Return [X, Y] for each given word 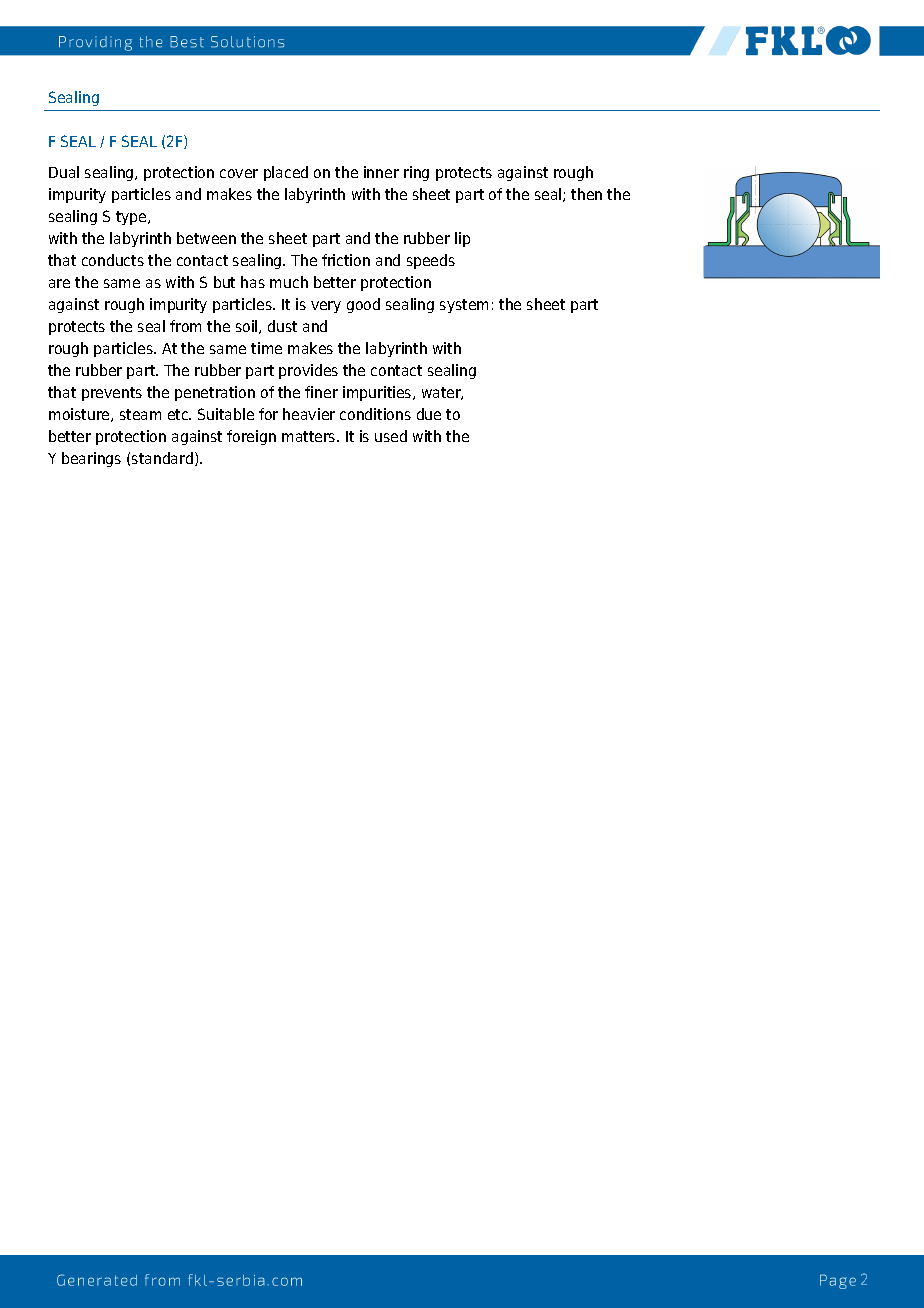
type [132, 218]
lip [462, 239]
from [185, 326]
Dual [64, 172]
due [429, 414]
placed [286, 173]
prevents [112, 394]
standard [162, 458]
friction [346, 260]
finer [321, 392]
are [59, 283]
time [266, 348]
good [363, 305]
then [586, 194]
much [289, 282]
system [464, 306]
